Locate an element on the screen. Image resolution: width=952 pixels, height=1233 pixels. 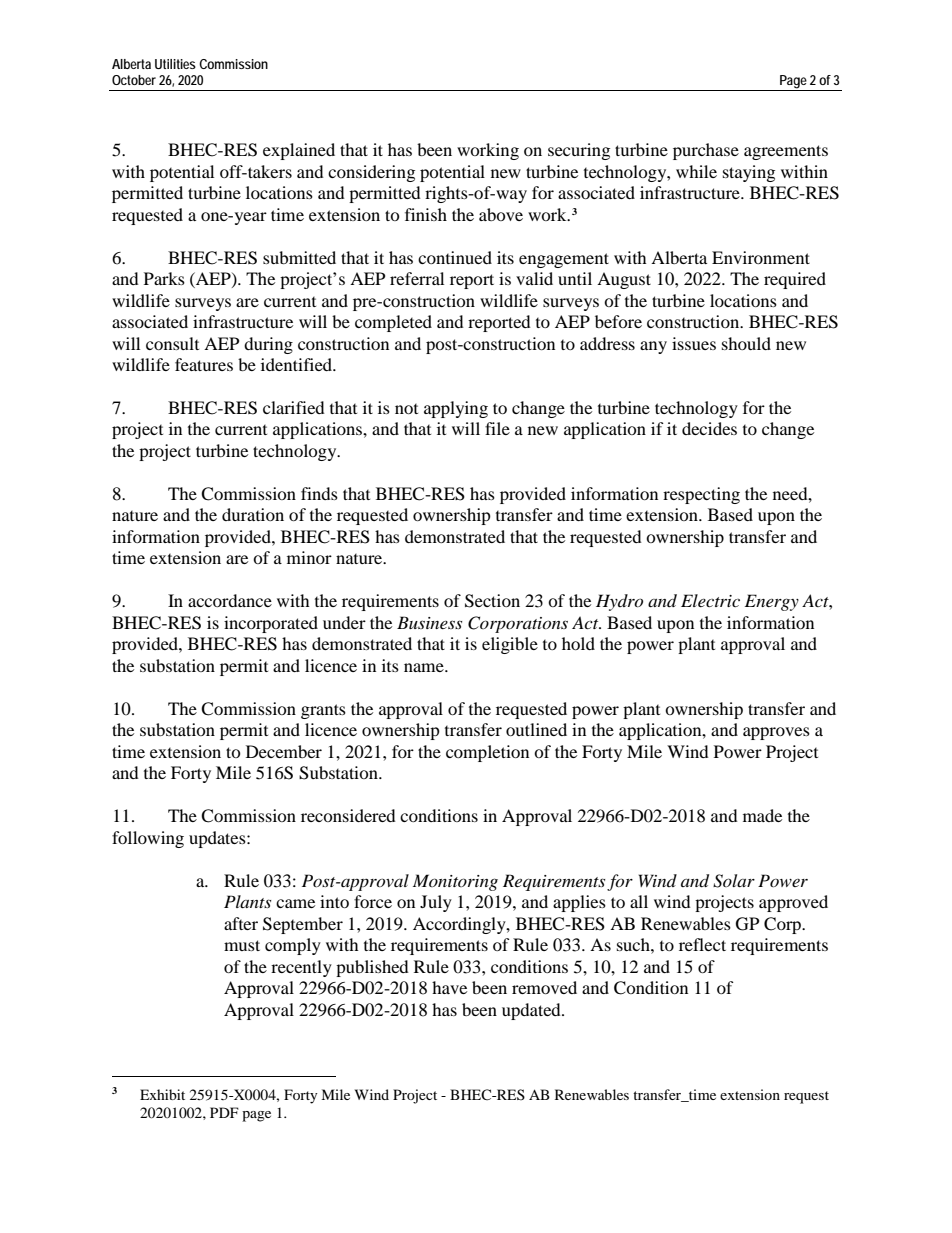
purchase is located at coordinates (706, 151).
